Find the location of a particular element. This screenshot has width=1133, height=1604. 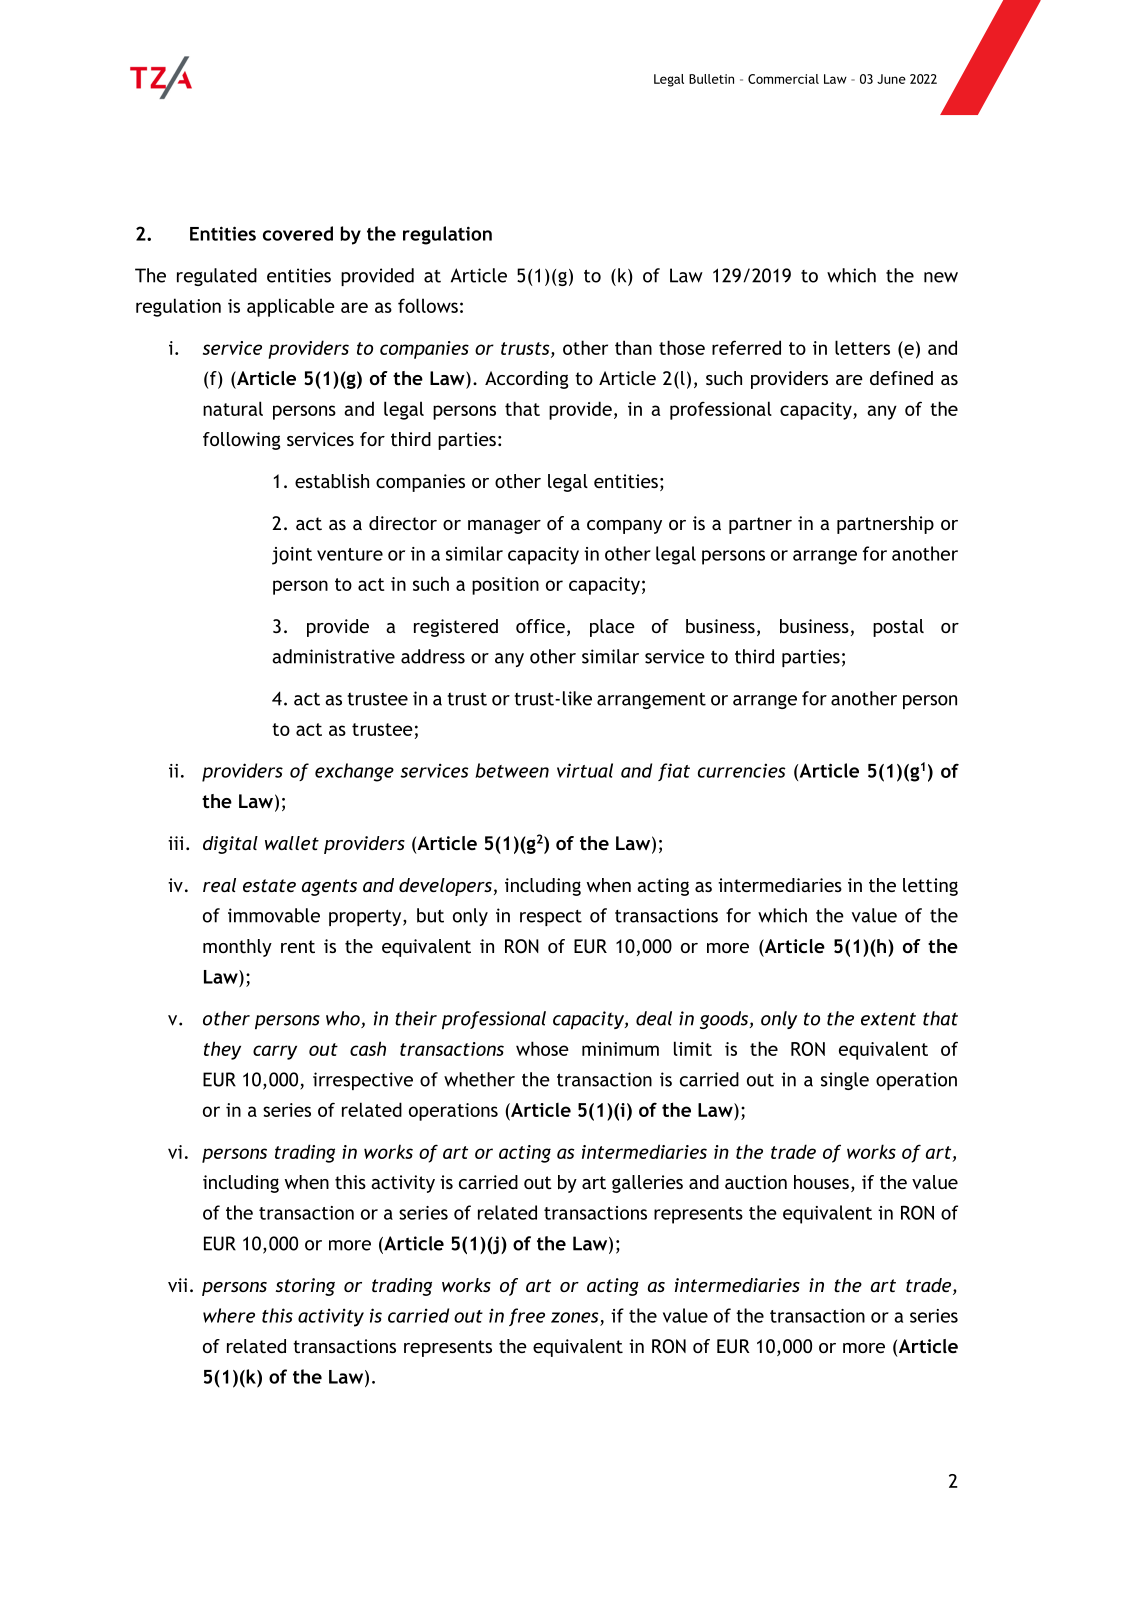

estate is located at coordinates (269, 885).
